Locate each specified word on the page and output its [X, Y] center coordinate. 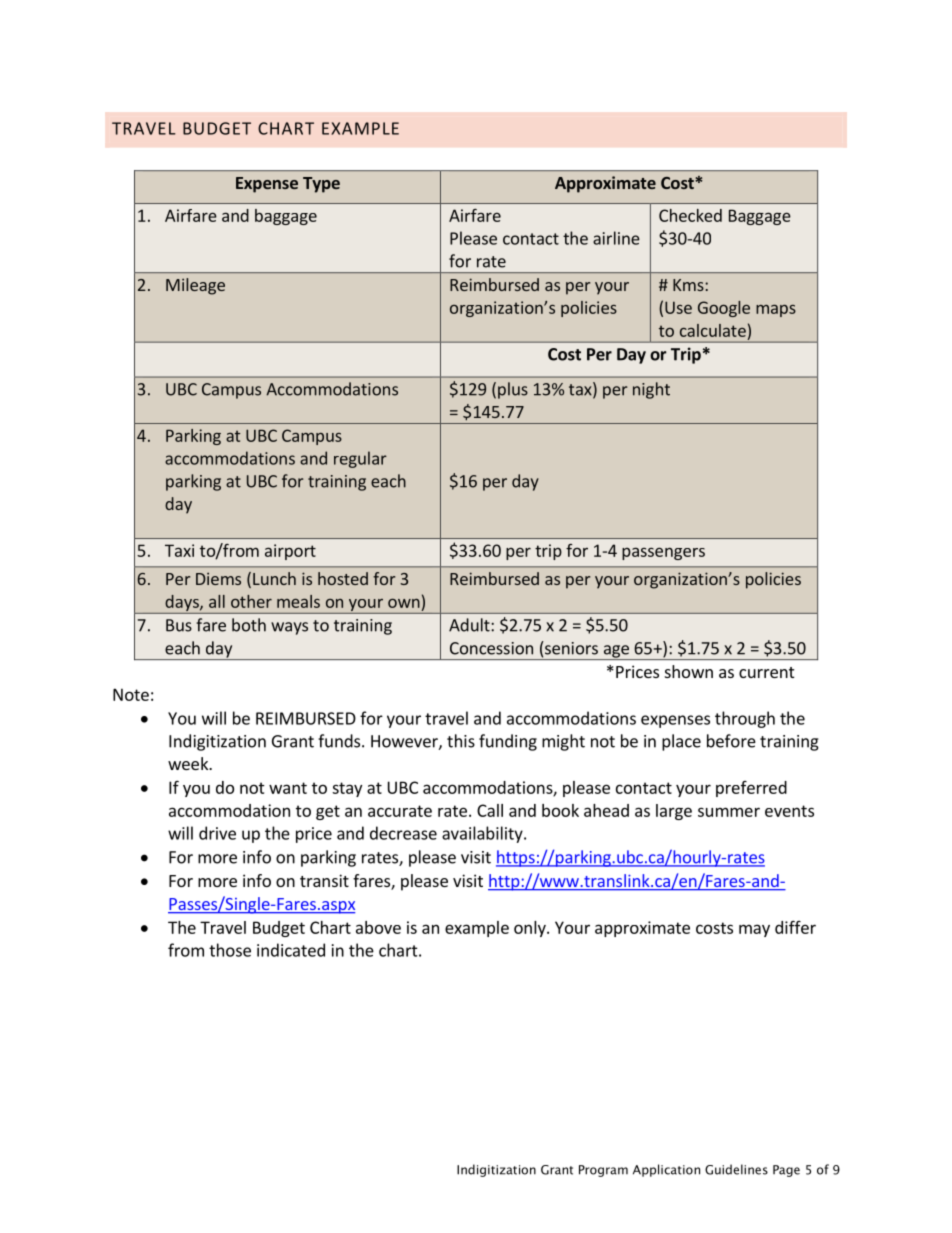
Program [603, 1171]
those [230, 950]
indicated [291, 950]
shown [689, 671]
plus [513, 390]
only [531, 929]
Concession [491, 648]
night [651, 390]
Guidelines [736, 1169]
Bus [179, 625]
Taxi [179, 550]
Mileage [195, 286]
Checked [690, 215]
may [754, 930]
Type [321, 185]
